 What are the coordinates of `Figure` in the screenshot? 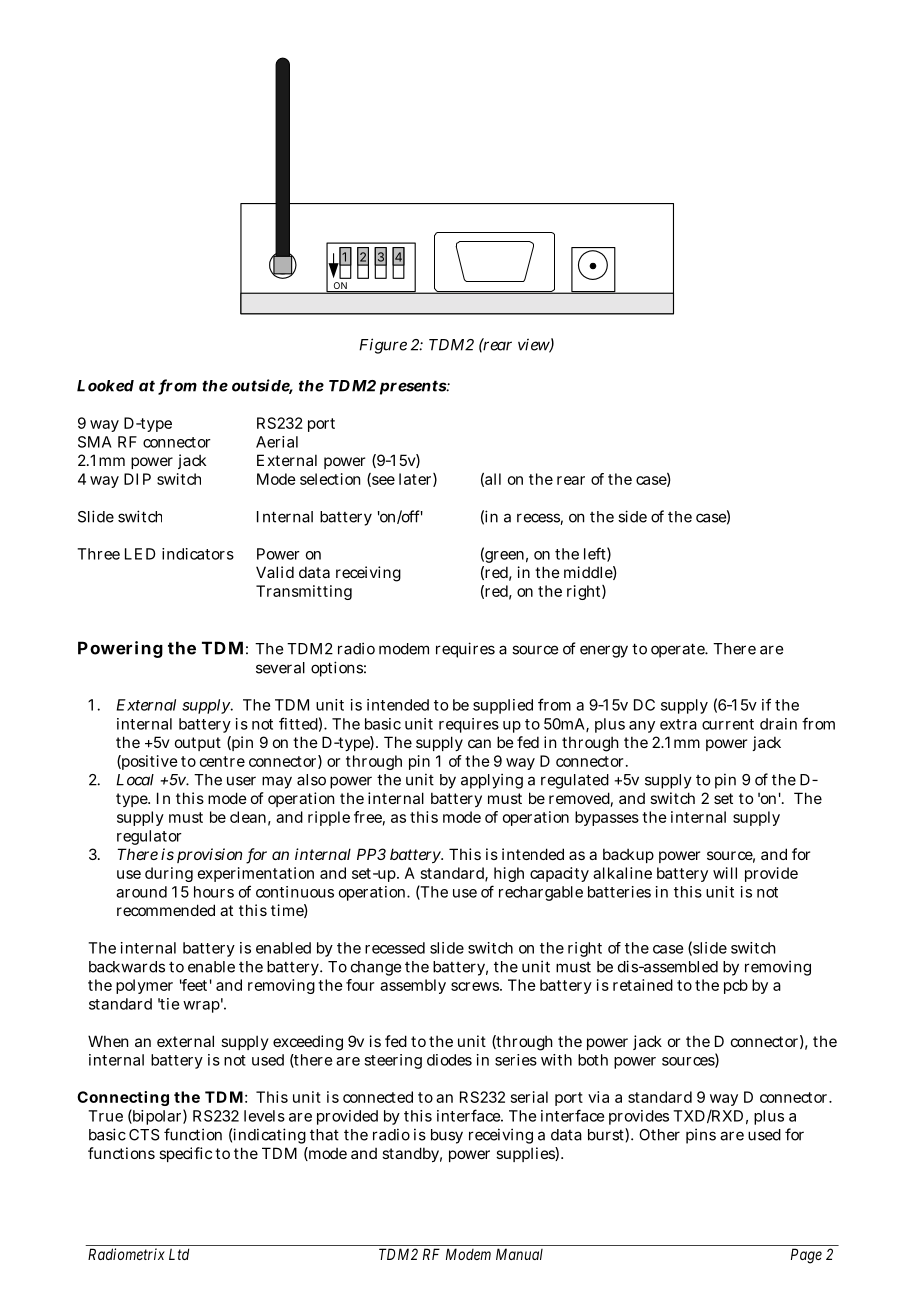 It's located at (383, 346).
